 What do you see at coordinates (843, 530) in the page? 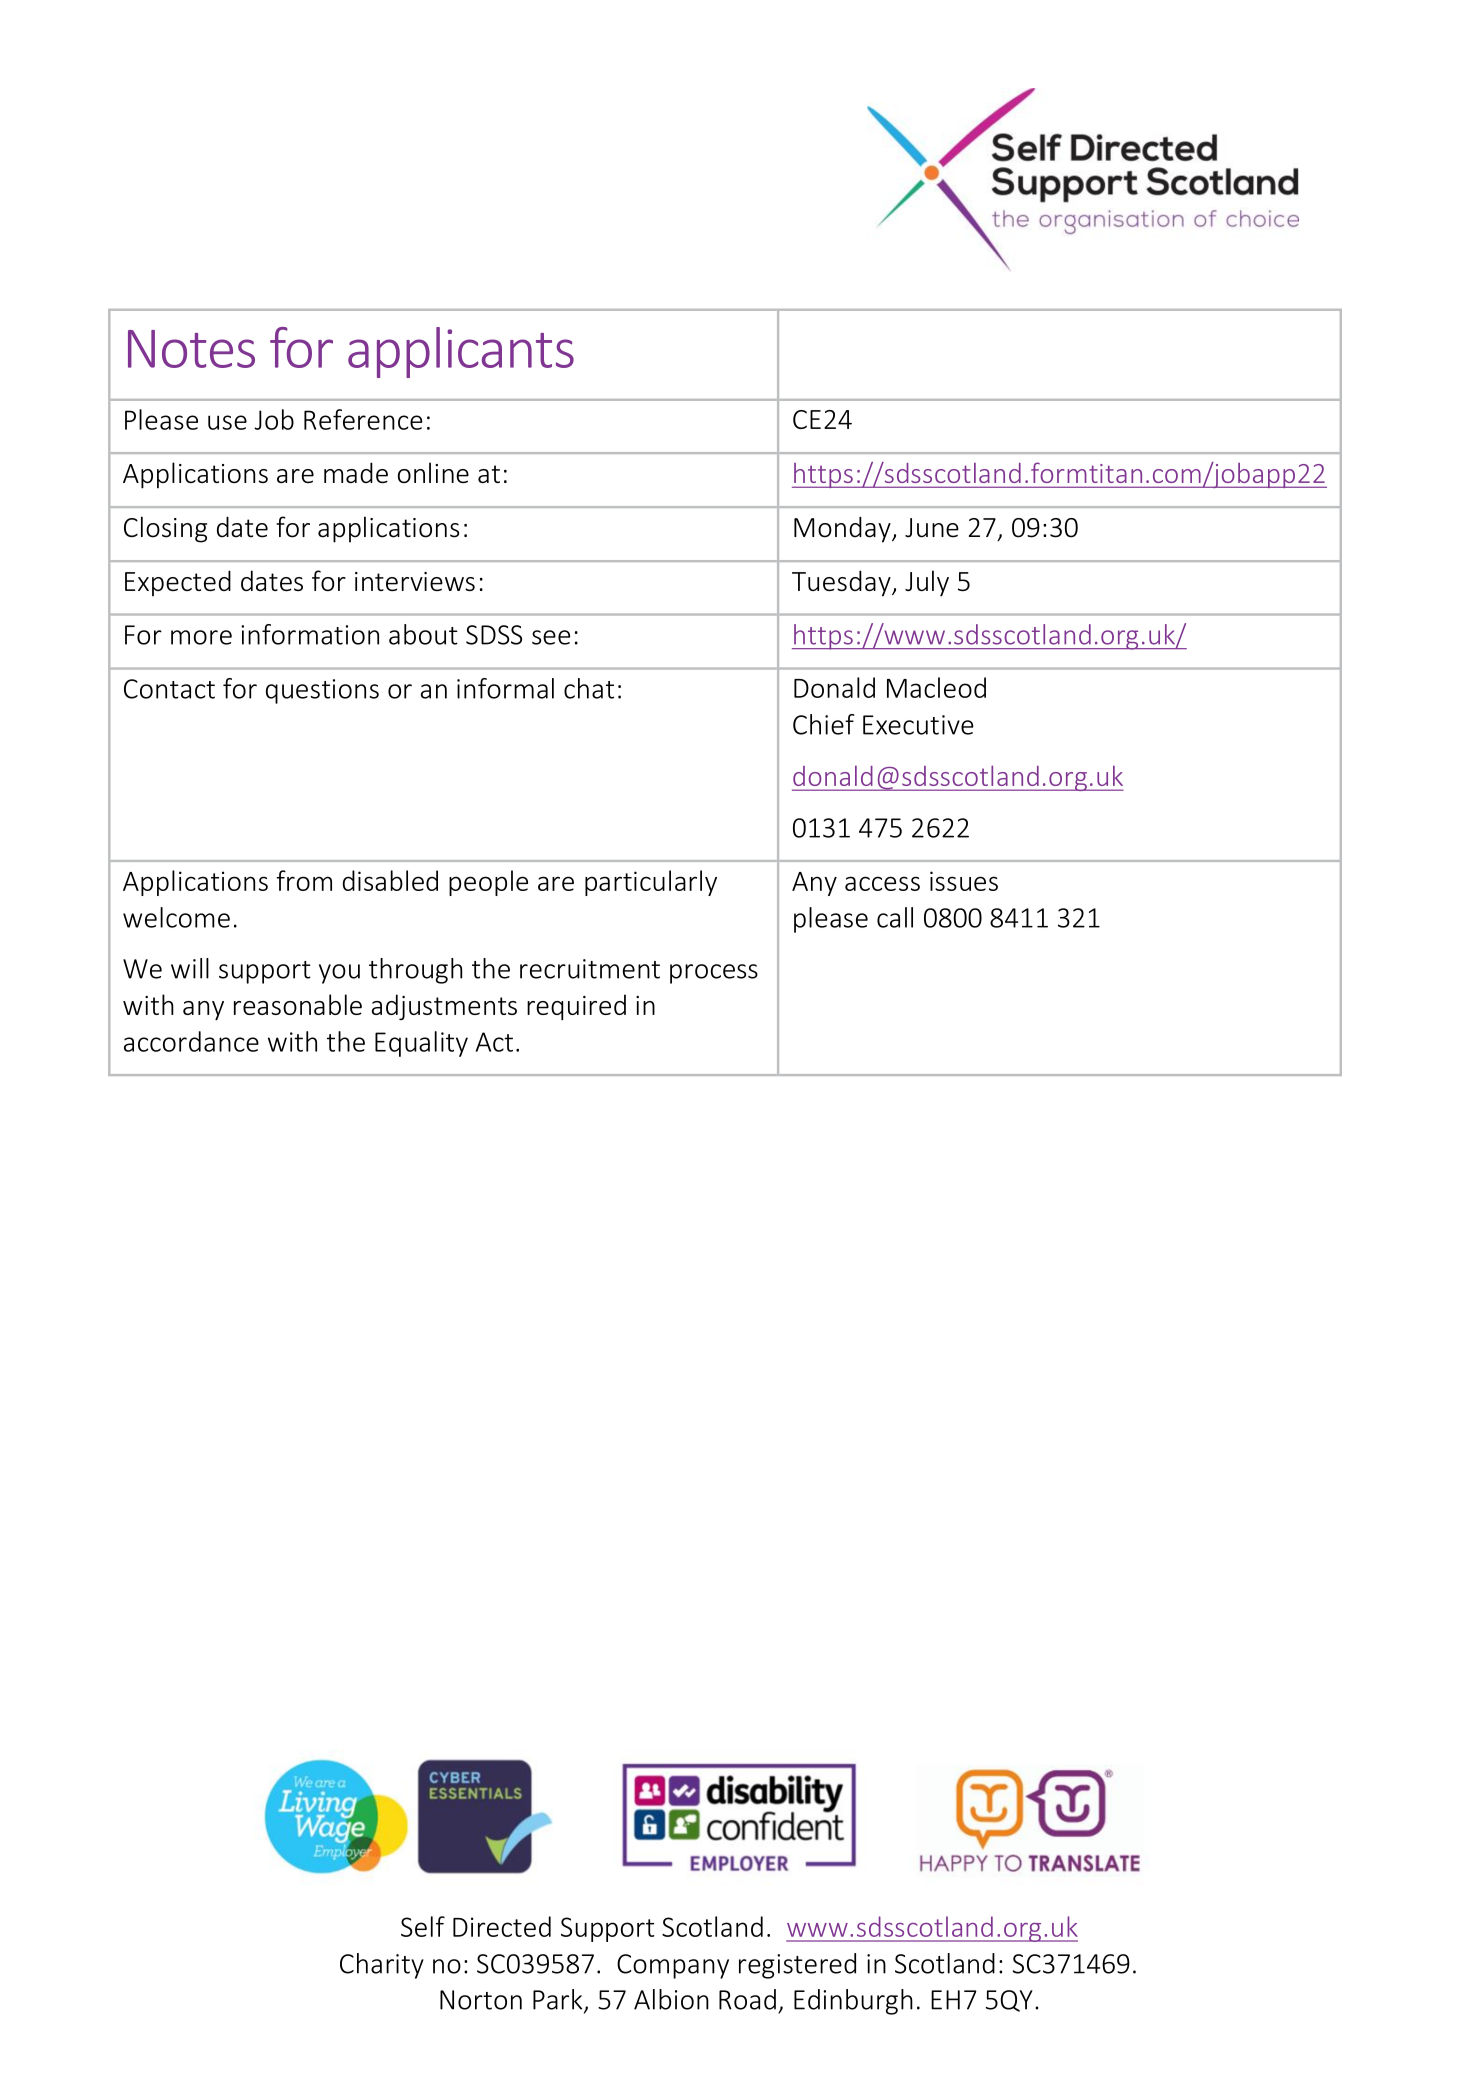
I see `Monday` at bounding box center [843, 530].
